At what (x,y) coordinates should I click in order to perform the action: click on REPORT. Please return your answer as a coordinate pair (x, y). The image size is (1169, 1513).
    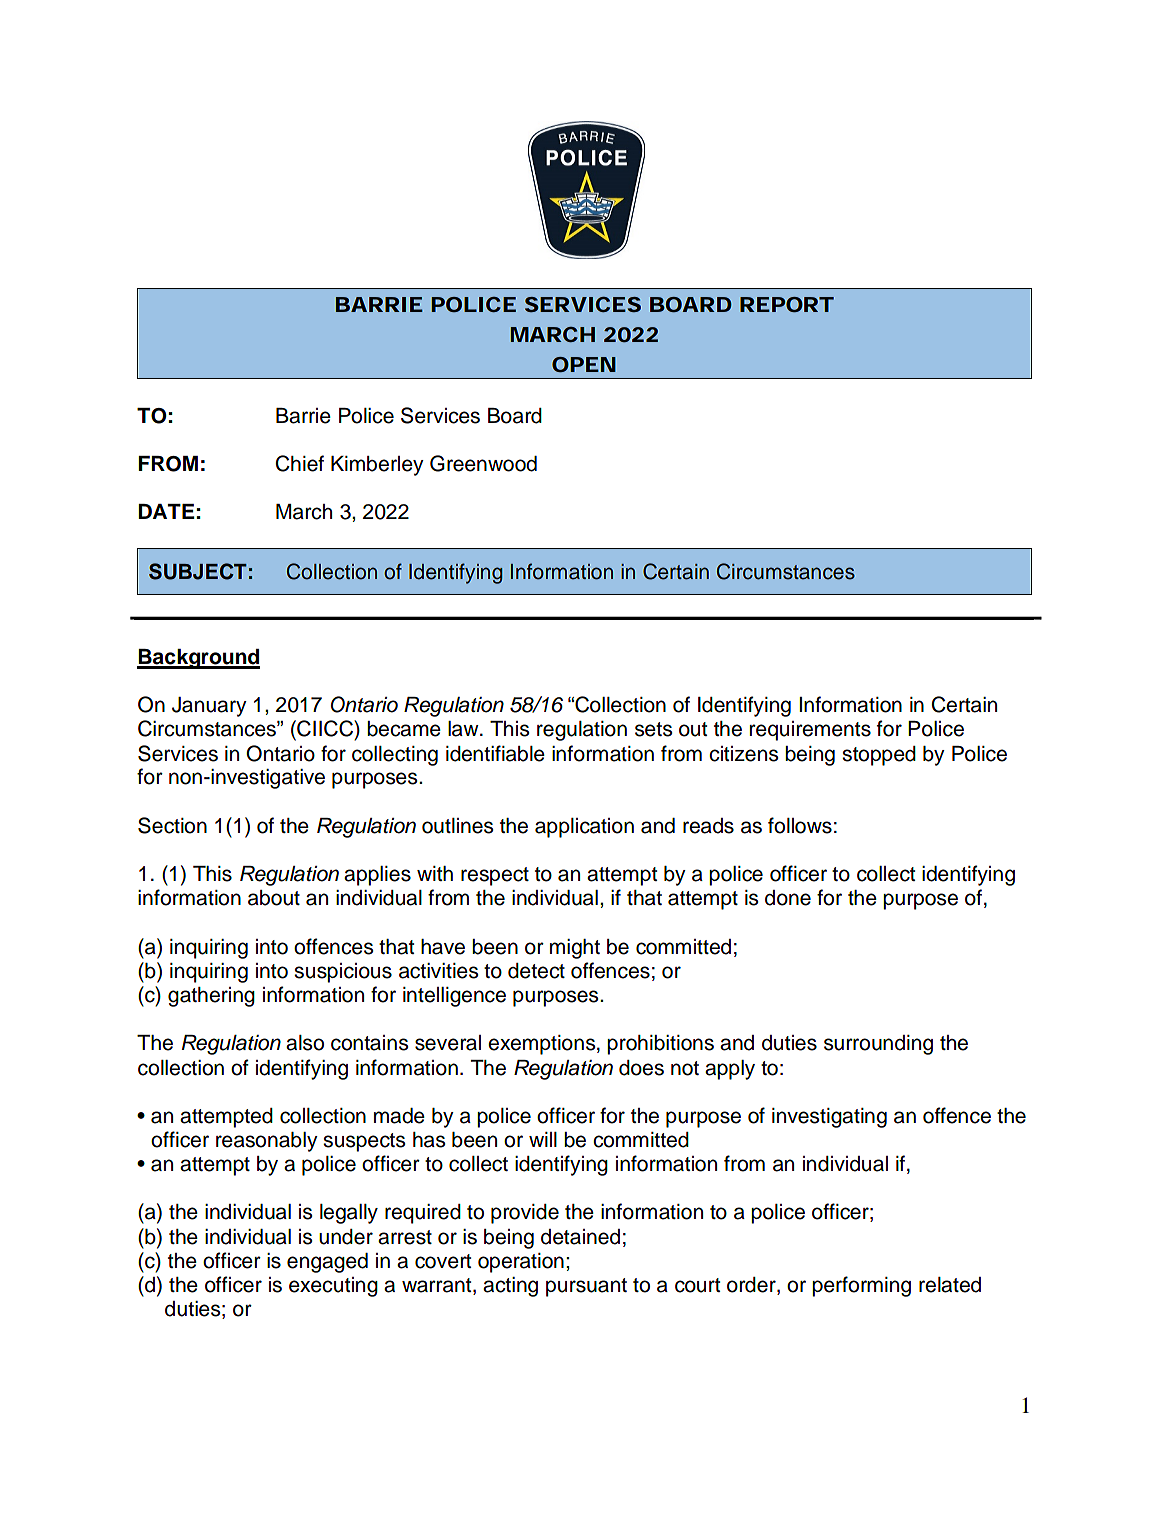
    Looking at the image, I should click on (787, 304).
